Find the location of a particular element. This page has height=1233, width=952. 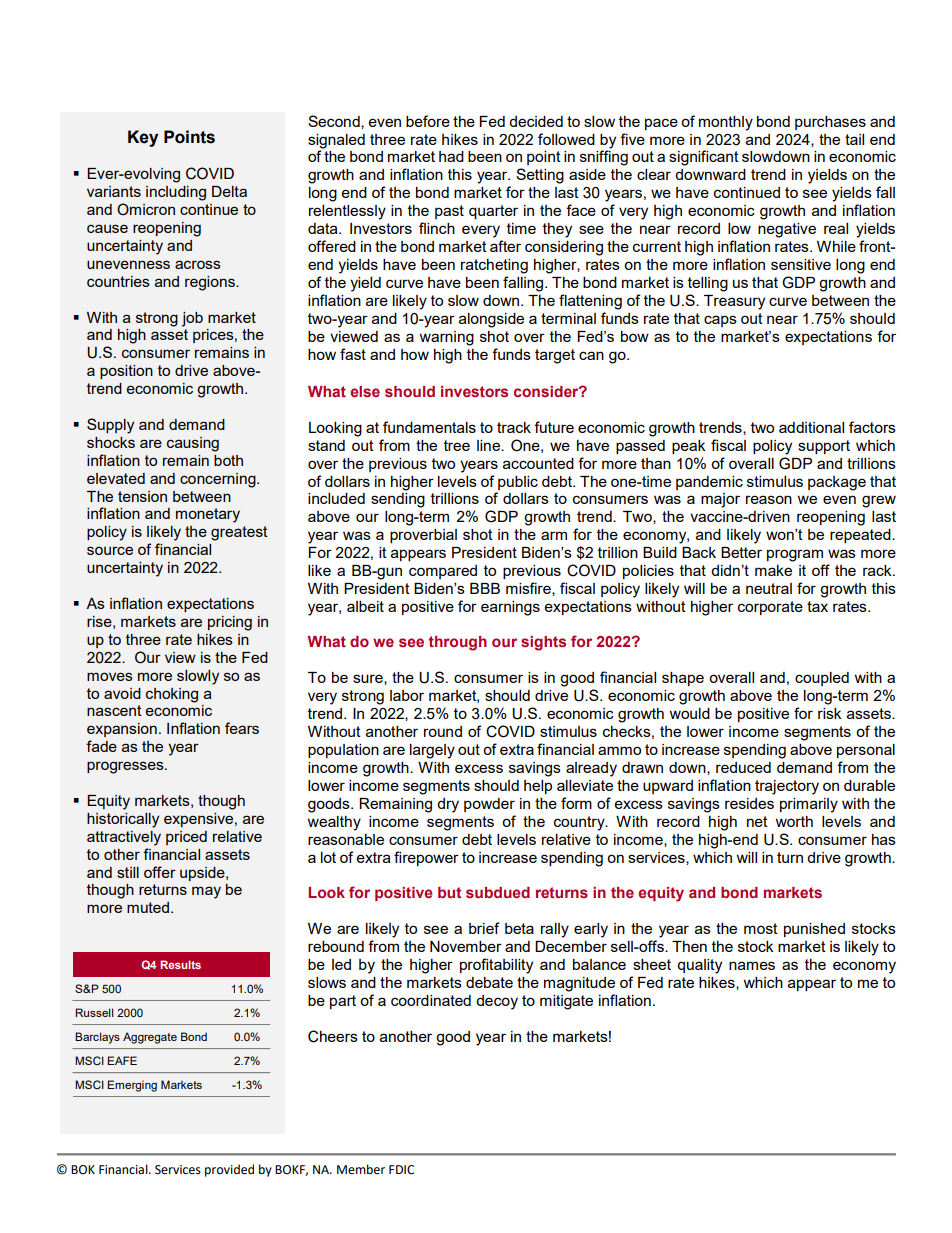

concerning is located at coordinates (219, 480).
